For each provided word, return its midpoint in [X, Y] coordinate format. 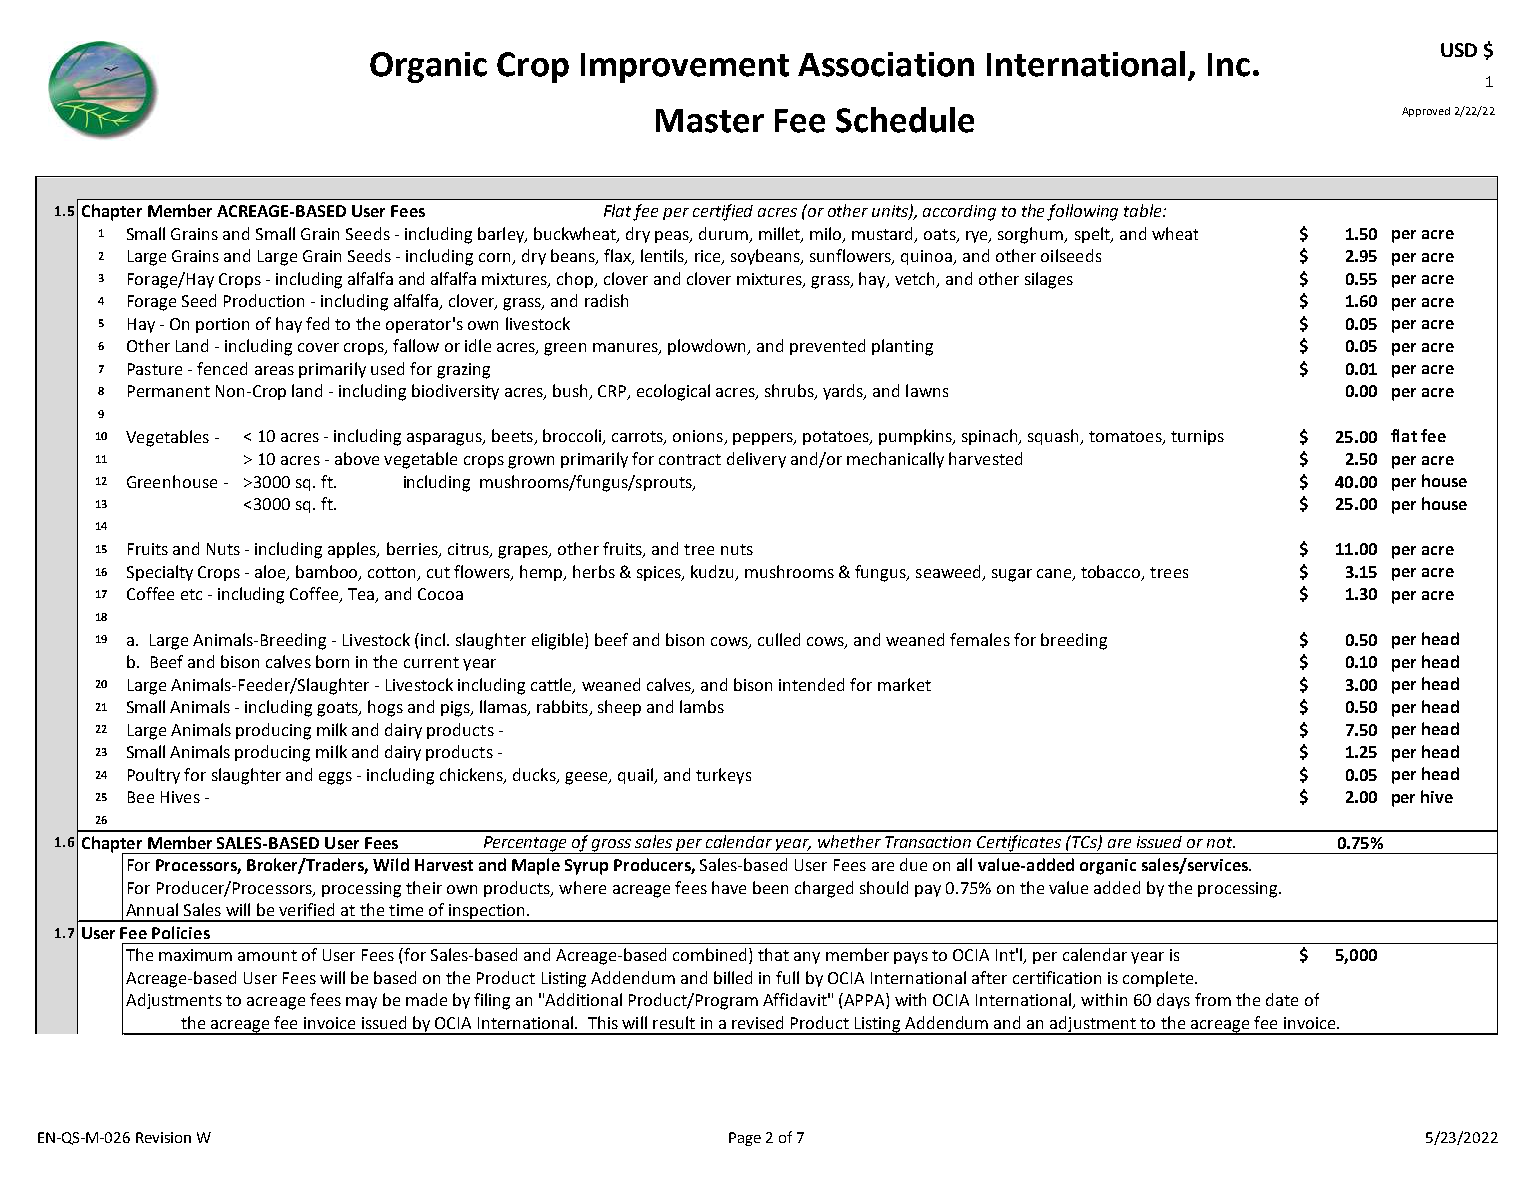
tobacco [1112, 573]
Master [710, 121]
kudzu [714, 573]
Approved [1426, 112]
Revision [163, 1137]
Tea [362, 595]
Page [745, 1139]
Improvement [685, 68]
